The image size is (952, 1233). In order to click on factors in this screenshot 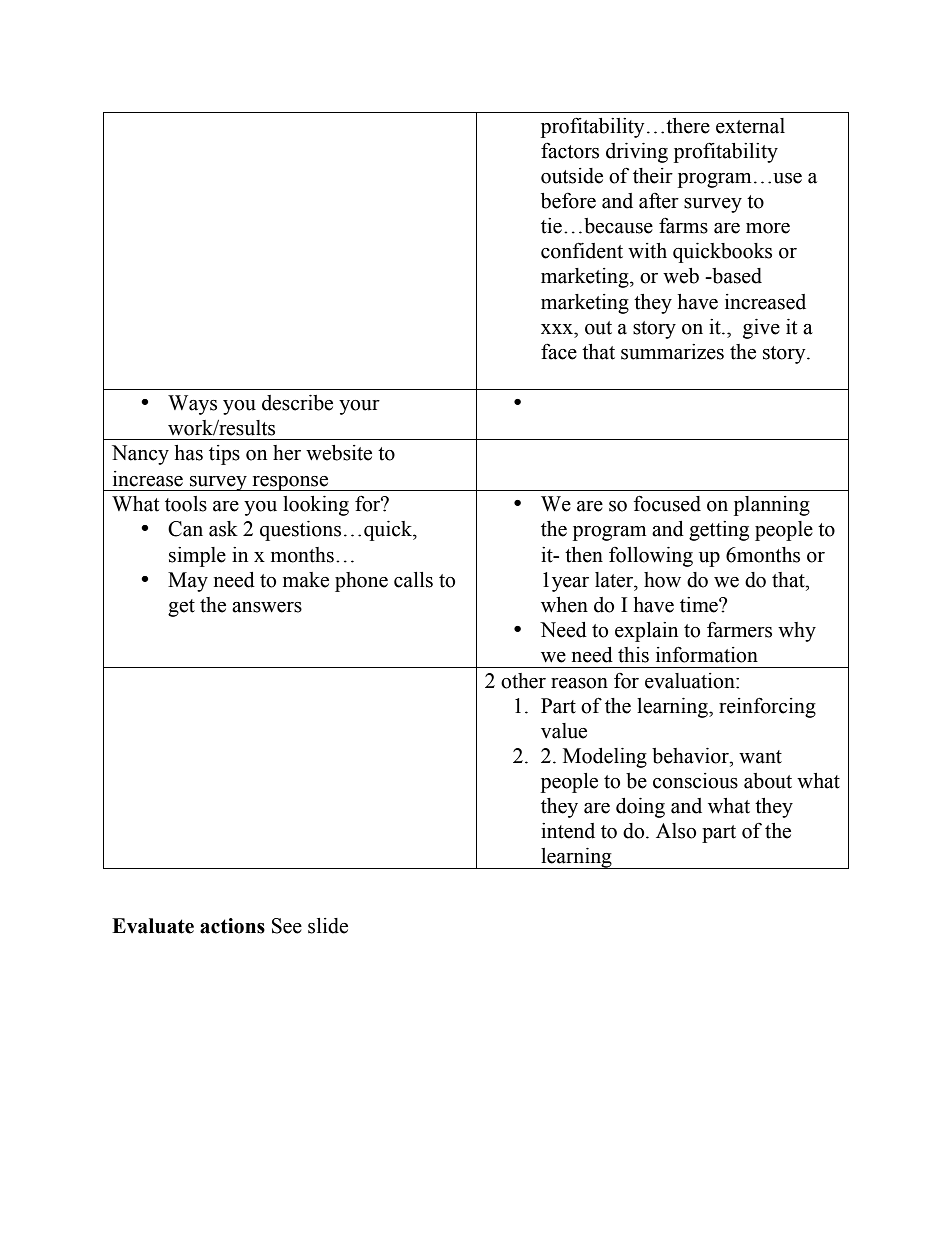, I will do `click(570, 150)`.
